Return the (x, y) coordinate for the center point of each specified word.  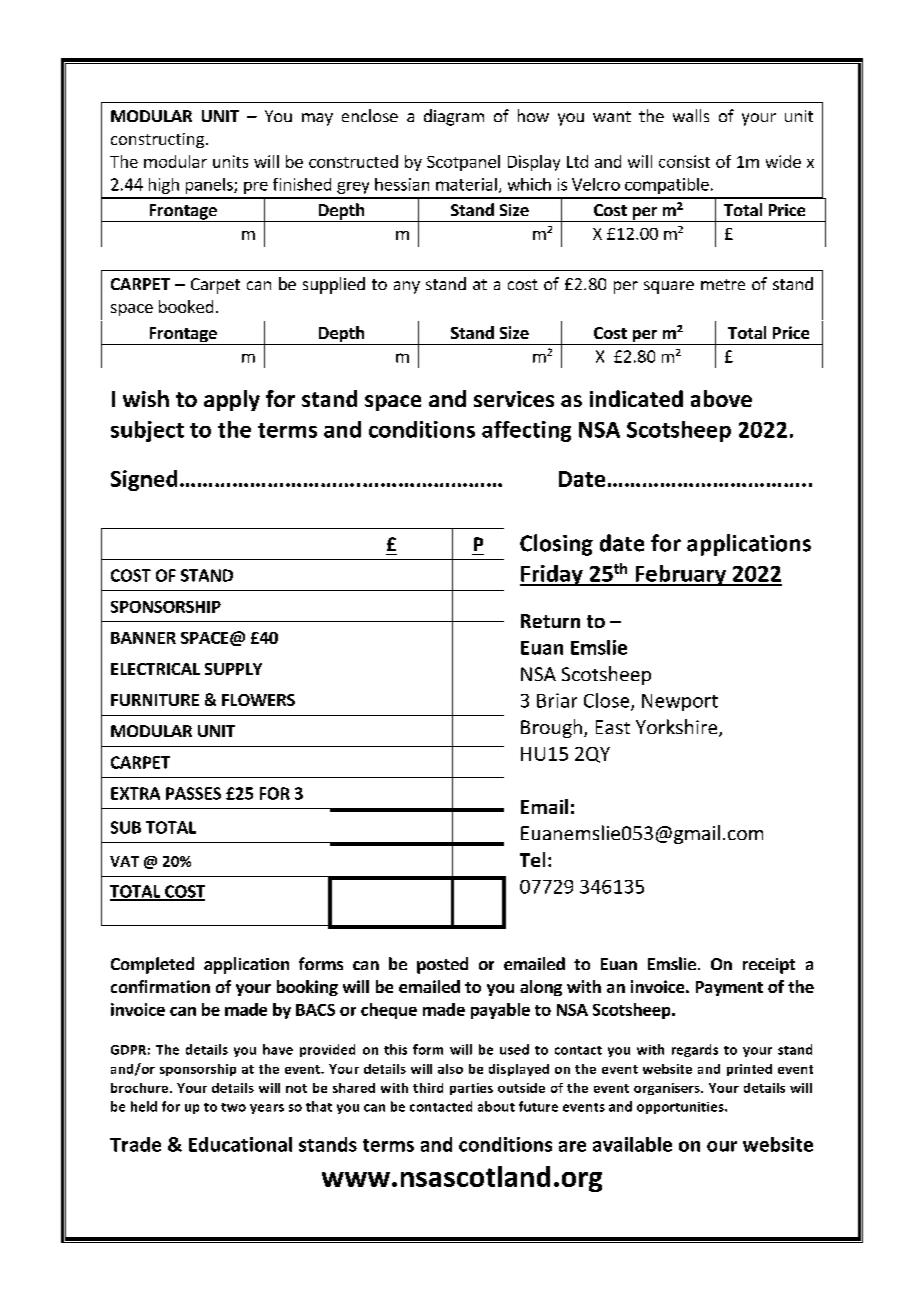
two (233, 1107)
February (680, 575)
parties (471, 1089)
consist (684, 161)
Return (550, 621)
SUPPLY (233, 669)
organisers (668, 1089)
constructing (157, 140)
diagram (454, 117)
